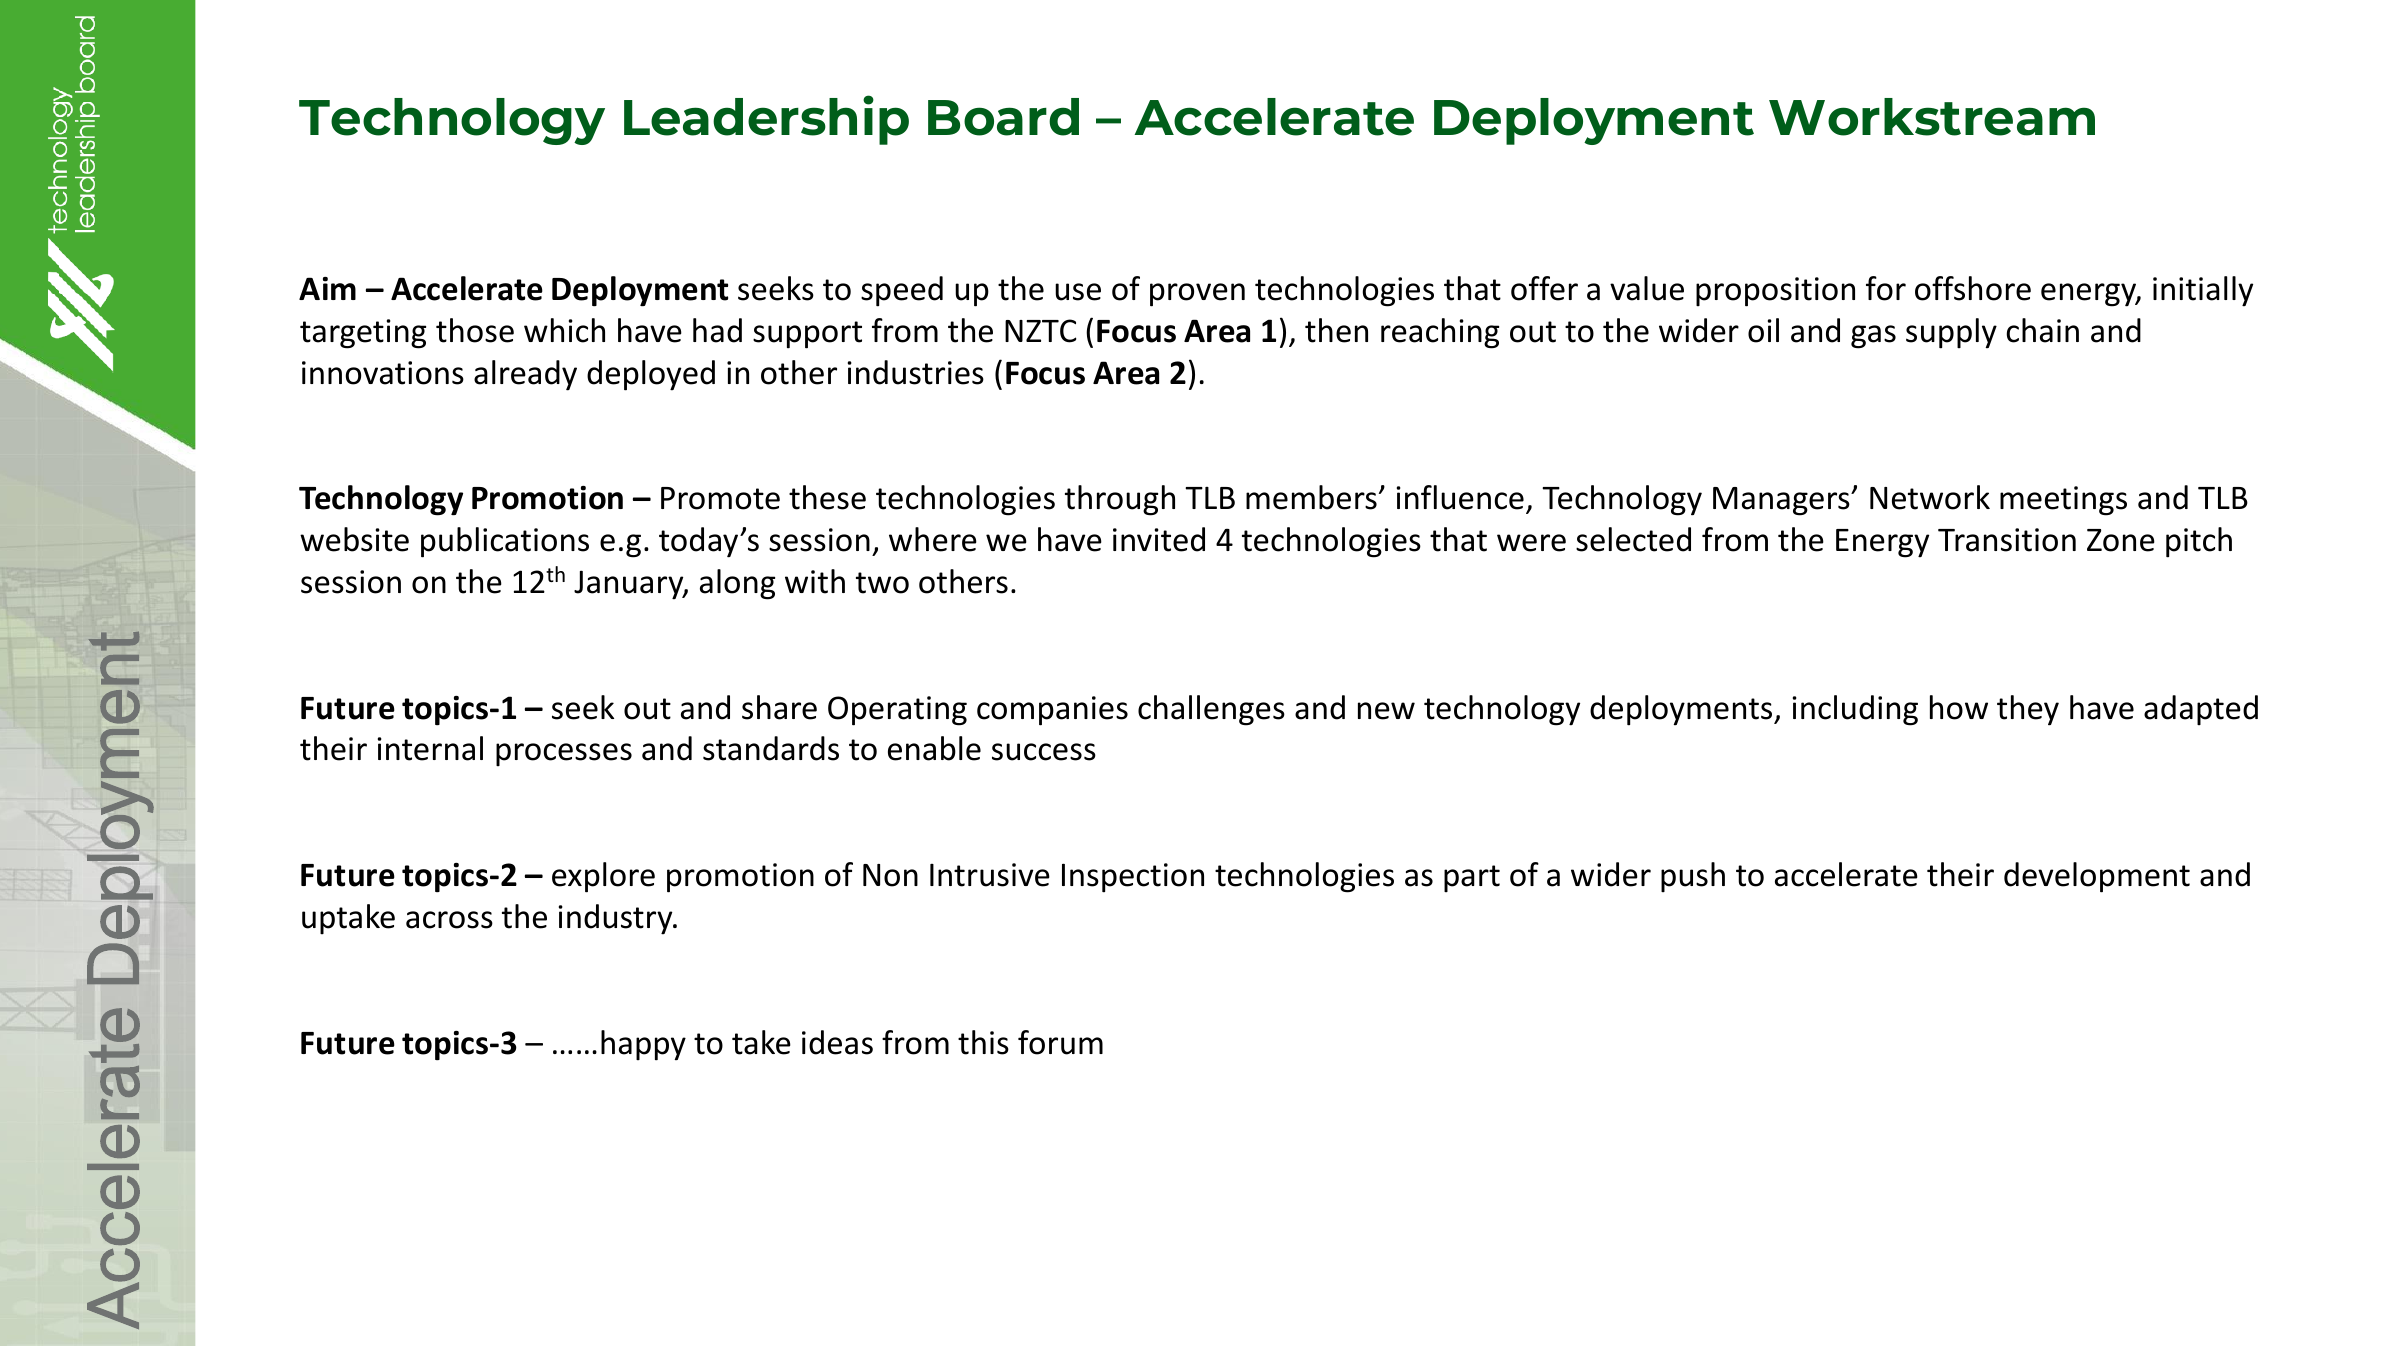 The height and width of the document is (1346, 2393). What do you see at coordinates (1060, 1042) in the document?
I see `forum` at bounding box center [1060, 1042].
